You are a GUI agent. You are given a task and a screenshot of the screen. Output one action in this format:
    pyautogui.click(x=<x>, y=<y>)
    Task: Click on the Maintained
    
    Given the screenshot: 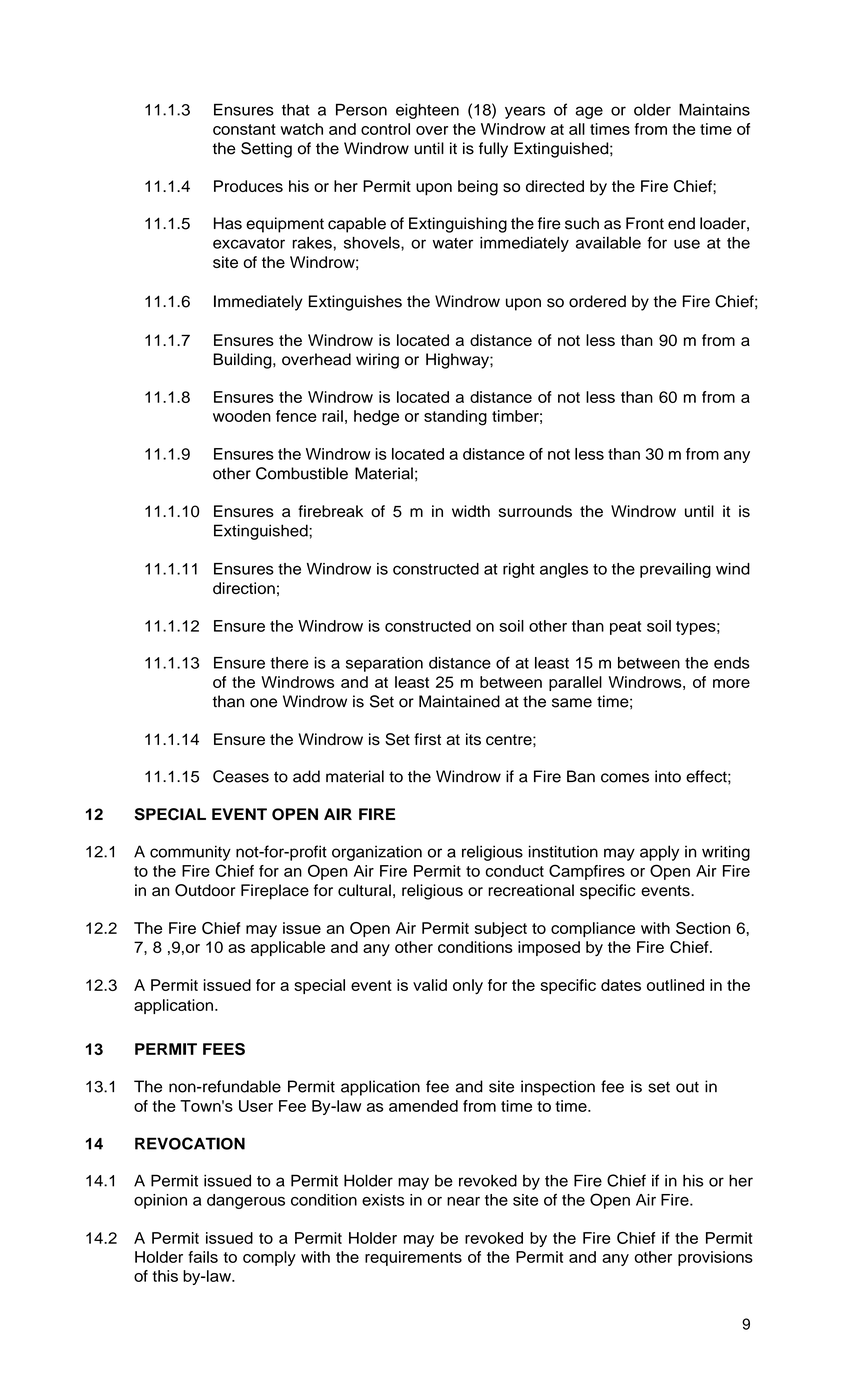 What is the action you would take?
    pyautogui.click(x=459, y=701)
